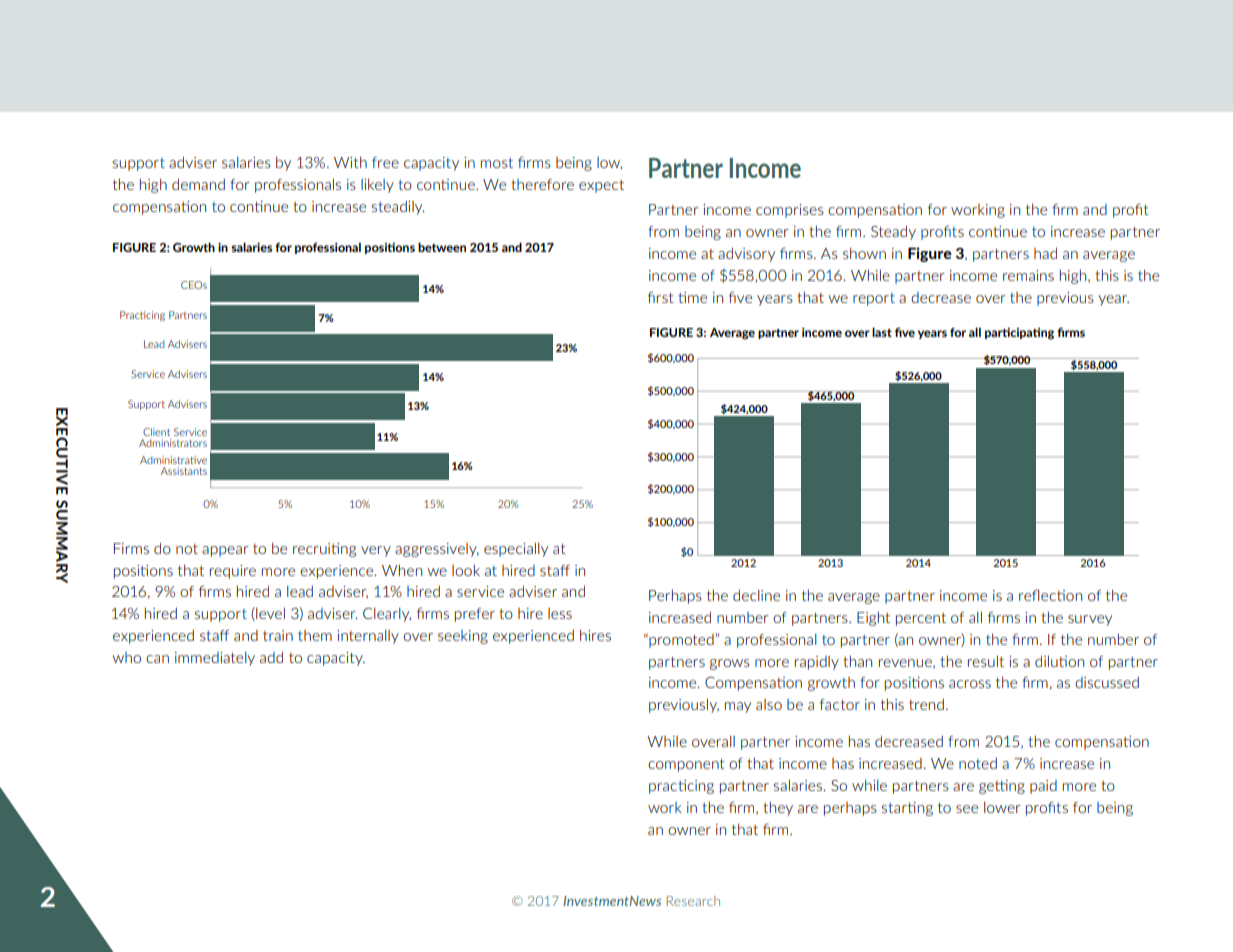 This image has width=1233, height=952. Describe the element at coordinates (693, 901) in the image. I see `Research` at that location.
